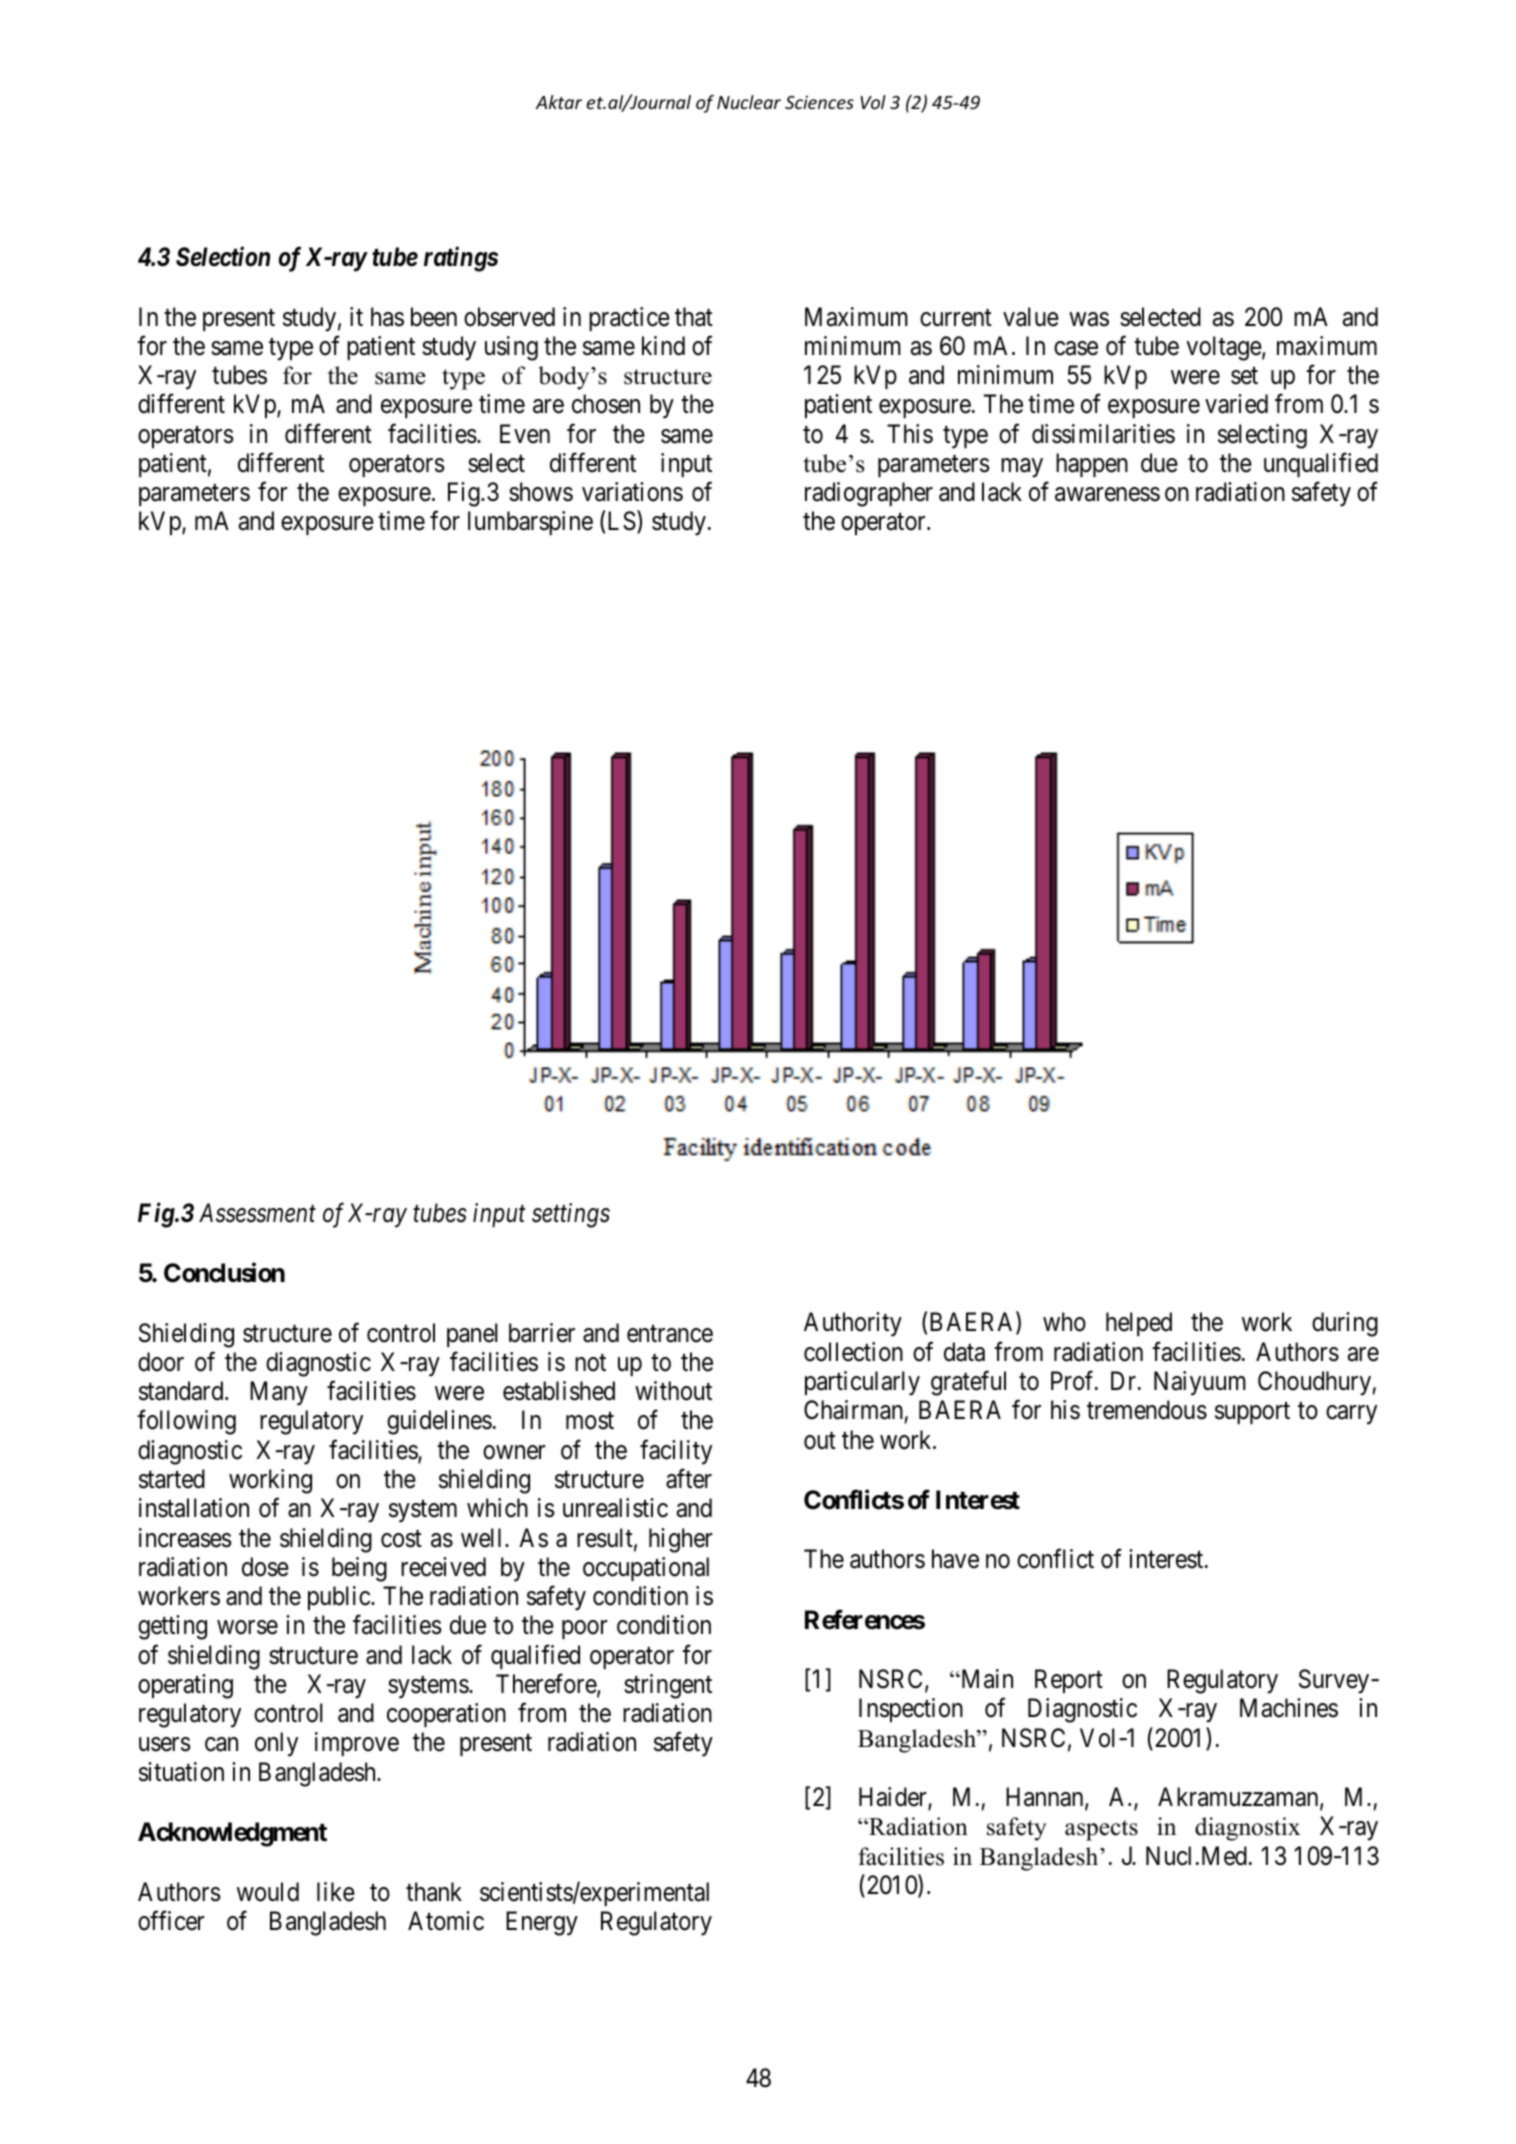  What do you see at coordinates (1022, 468) in the page?
I see `may` at bounding box center [1022, 468].
